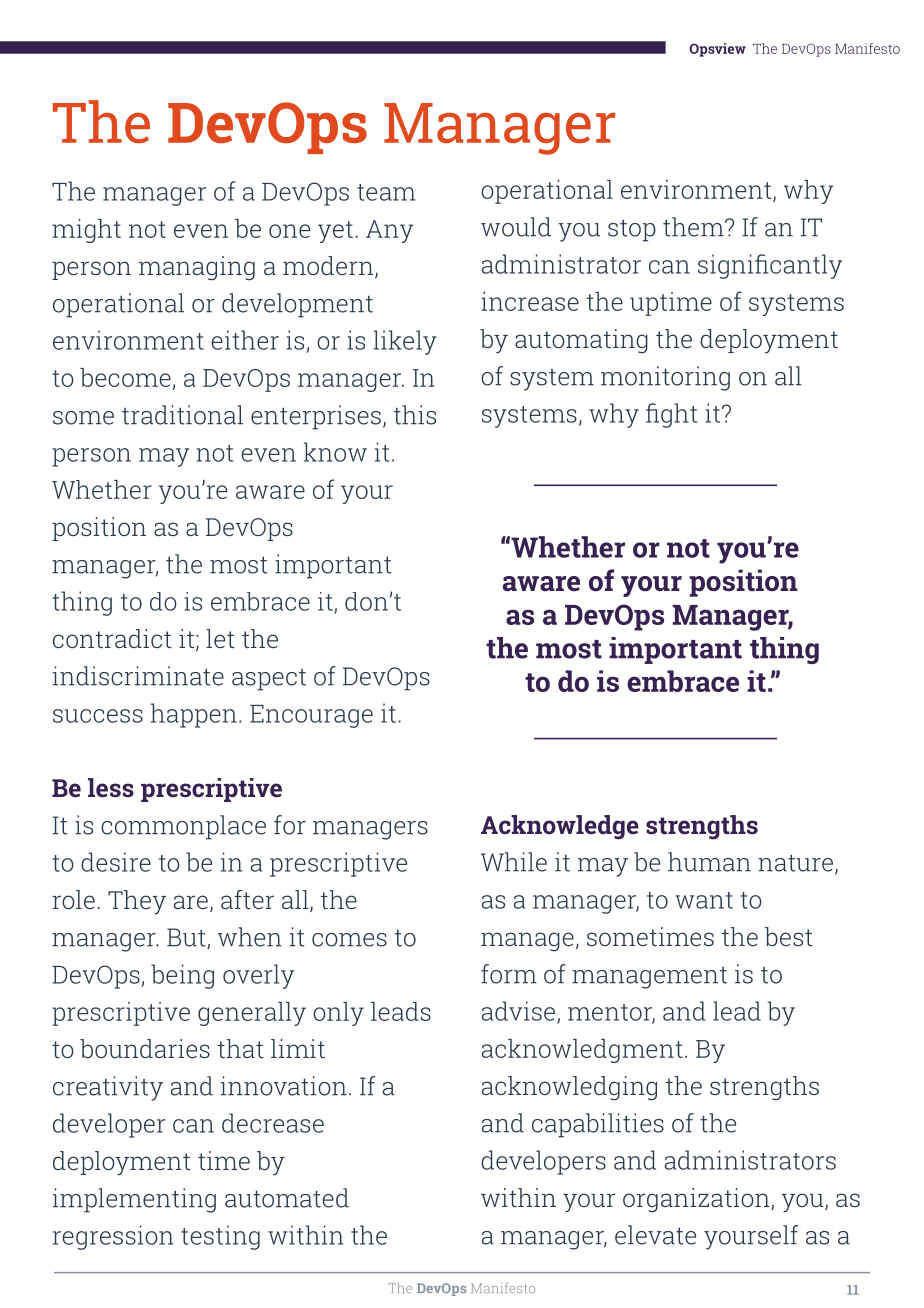 The width and height of the document is (924, 1308). I want to click on automated, so click(287, 1198).
